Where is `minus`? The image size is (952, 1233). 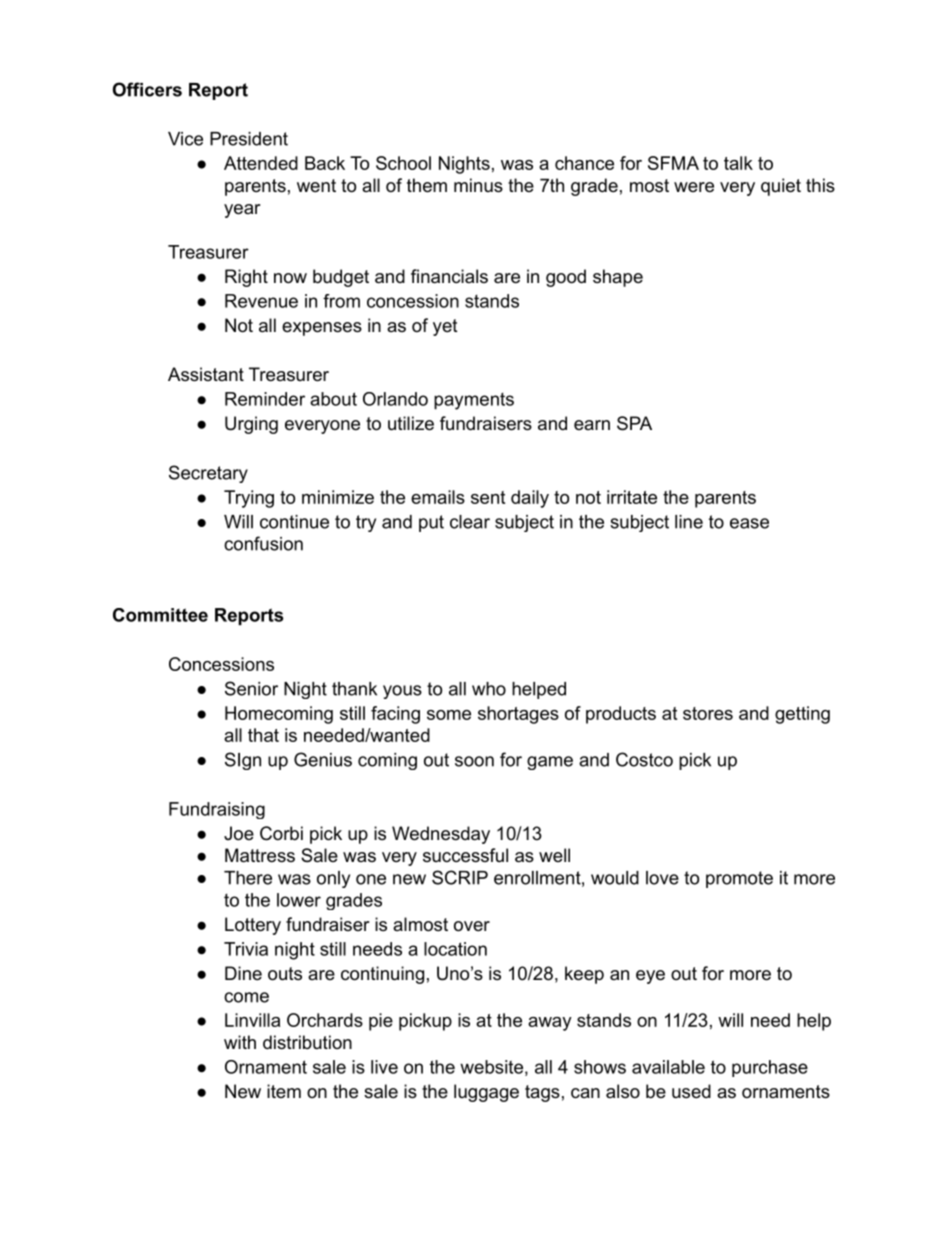 minus is located at coordinates (478, 185).
